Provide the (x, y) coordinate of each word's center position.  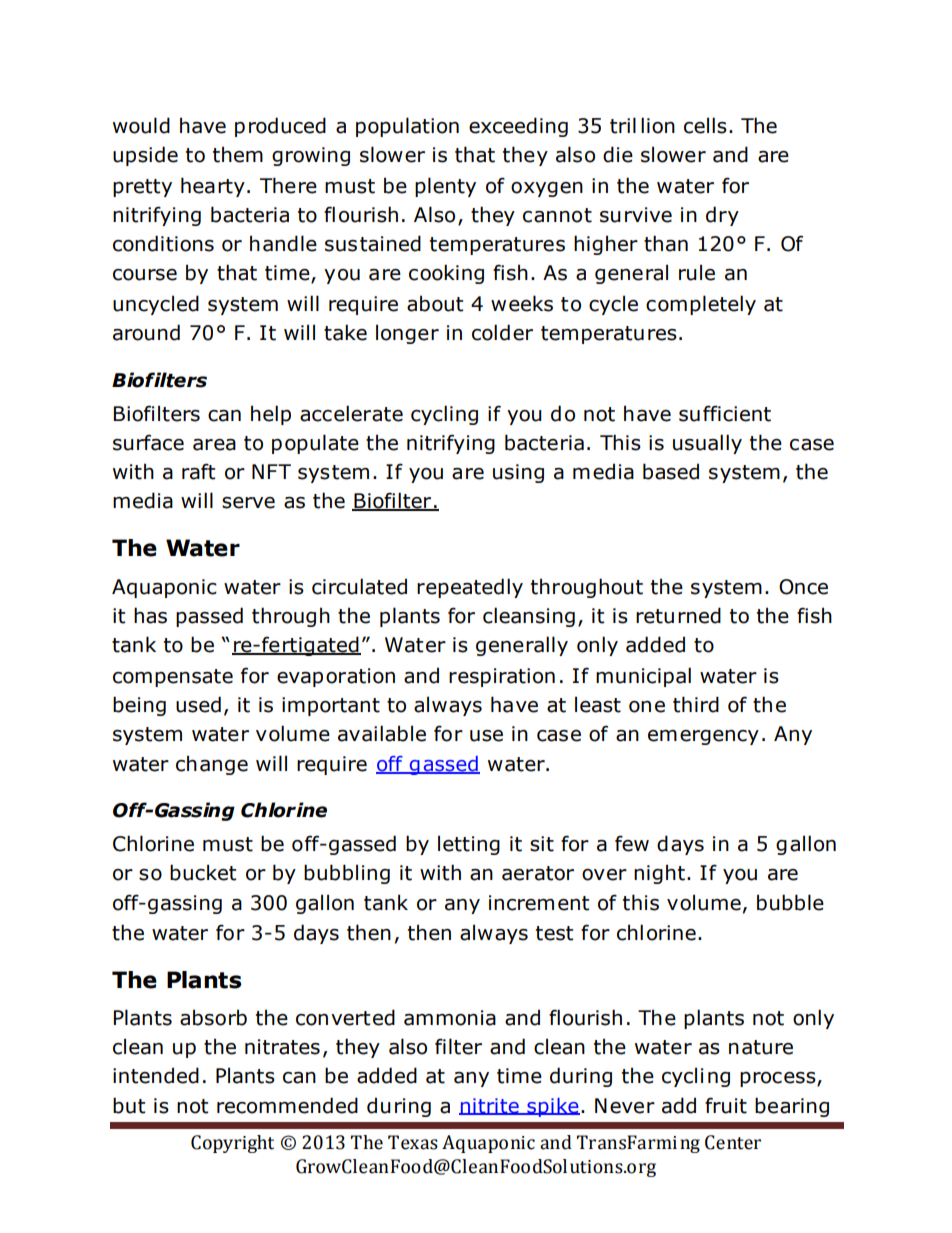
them (238, 154)
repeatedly (470, 588)
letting (469, 845)
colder (502, 332)
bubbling (347, 874)
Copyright (232, 1144)
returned (678, 615)
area (214, 445)
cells (705, 125)
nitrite (490, 1106)
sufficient (725, 413)
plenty (445, 187)
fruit (726, 1105)
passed (209, 617)
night (659, 874)
